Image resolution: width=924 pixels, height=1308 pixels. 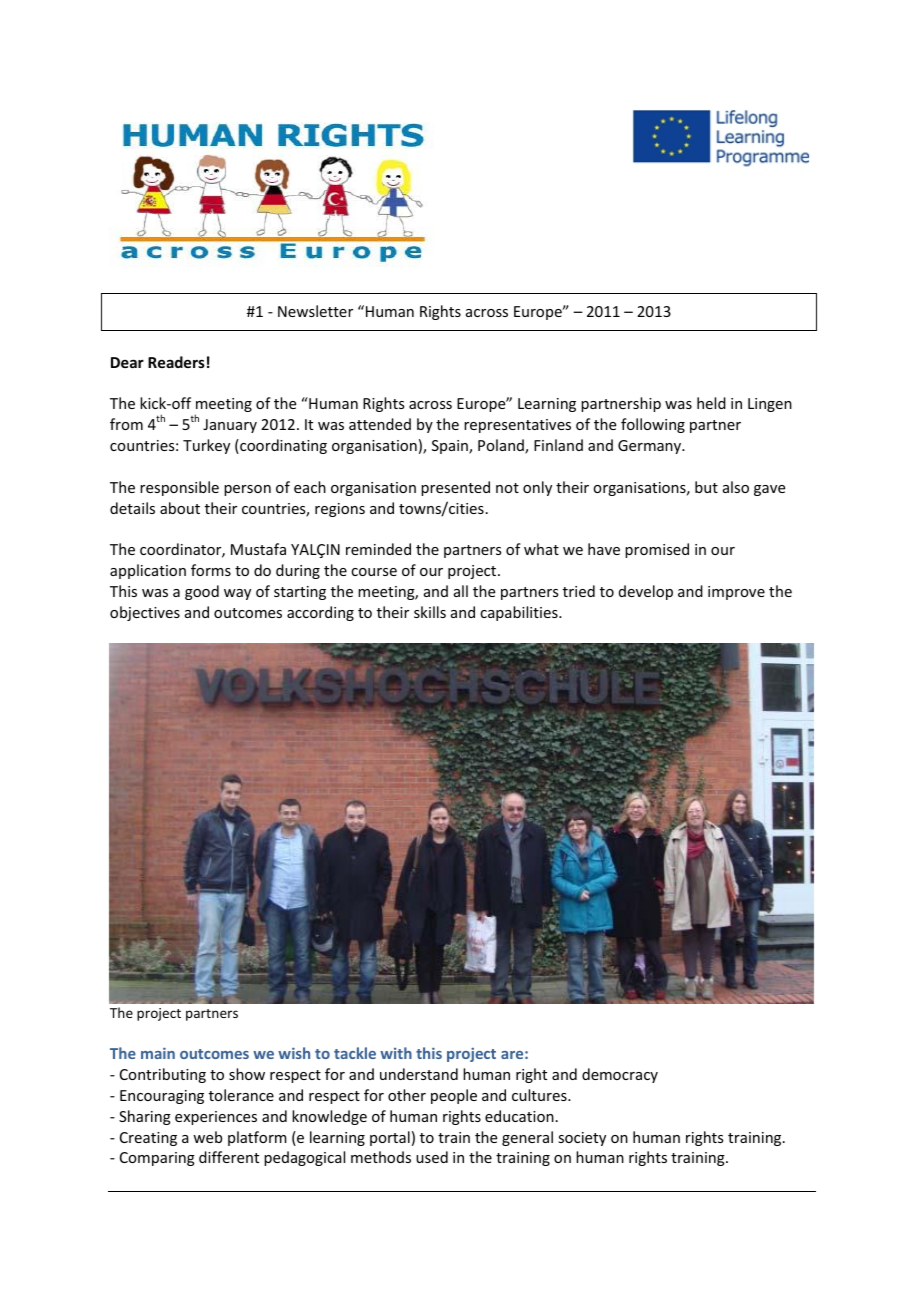 I want to click on Readers, so click(x=176, y=362).
